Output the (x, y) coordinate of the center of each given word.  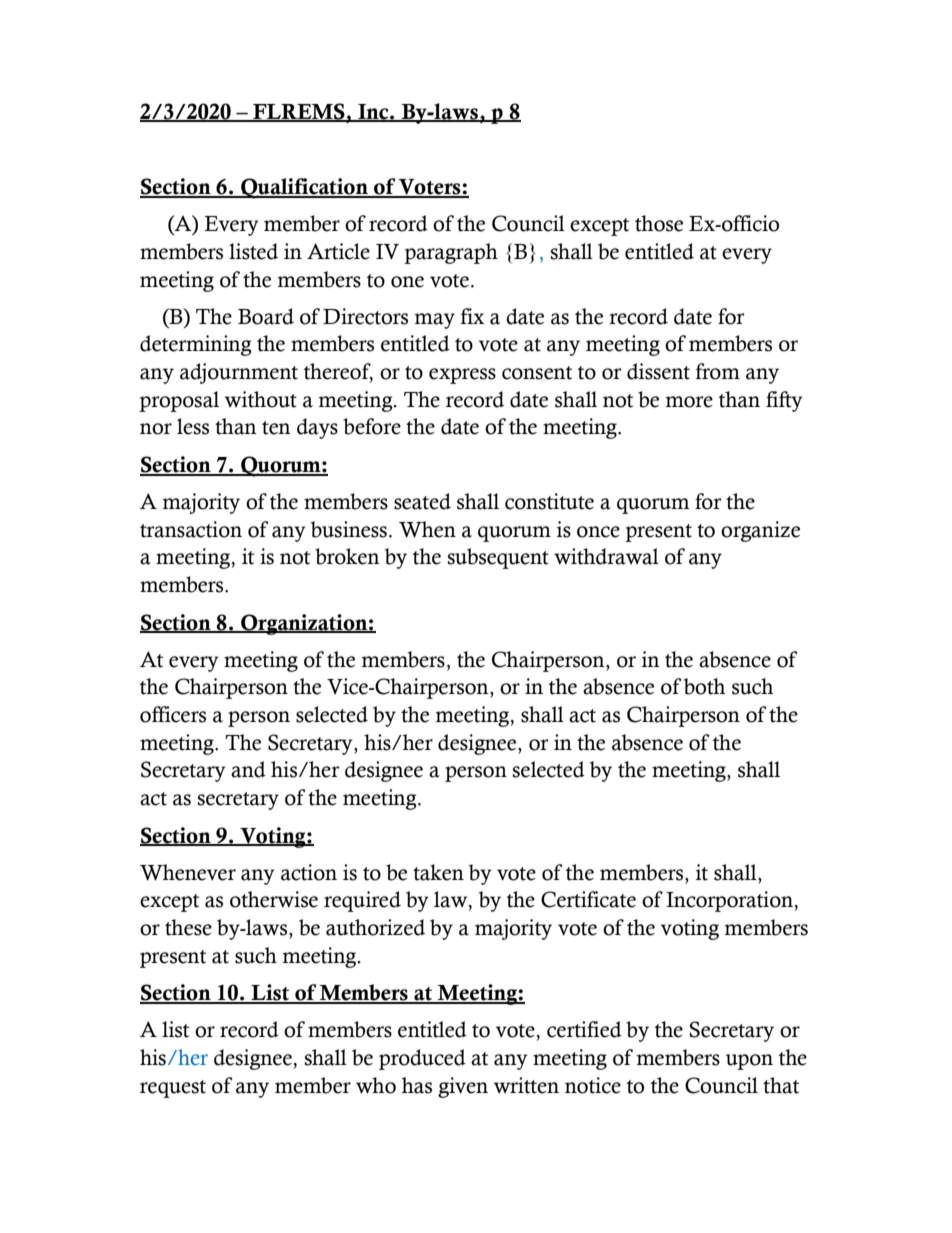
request (173, 1089)
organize (760, 531)
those (659, 223)
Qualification (305, 188)
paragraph (451, 253)
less (193, 426)
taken (438, 872)
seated (422, 501)
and (248, 769)
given (463, 1087)
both (705, 686)
